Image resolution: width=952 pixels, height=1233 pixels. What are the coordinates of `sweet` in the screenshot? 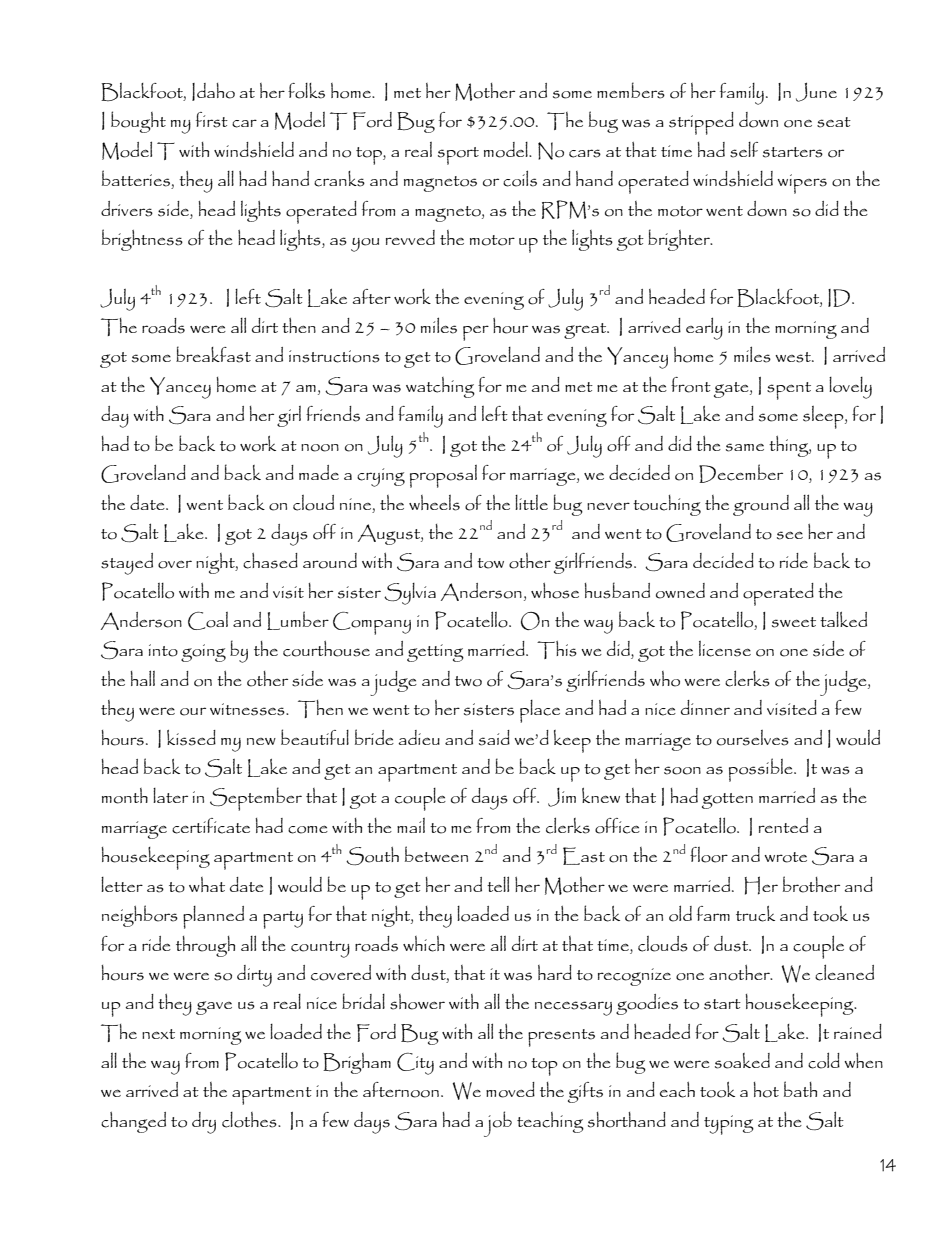 It's located at (794, 622).
